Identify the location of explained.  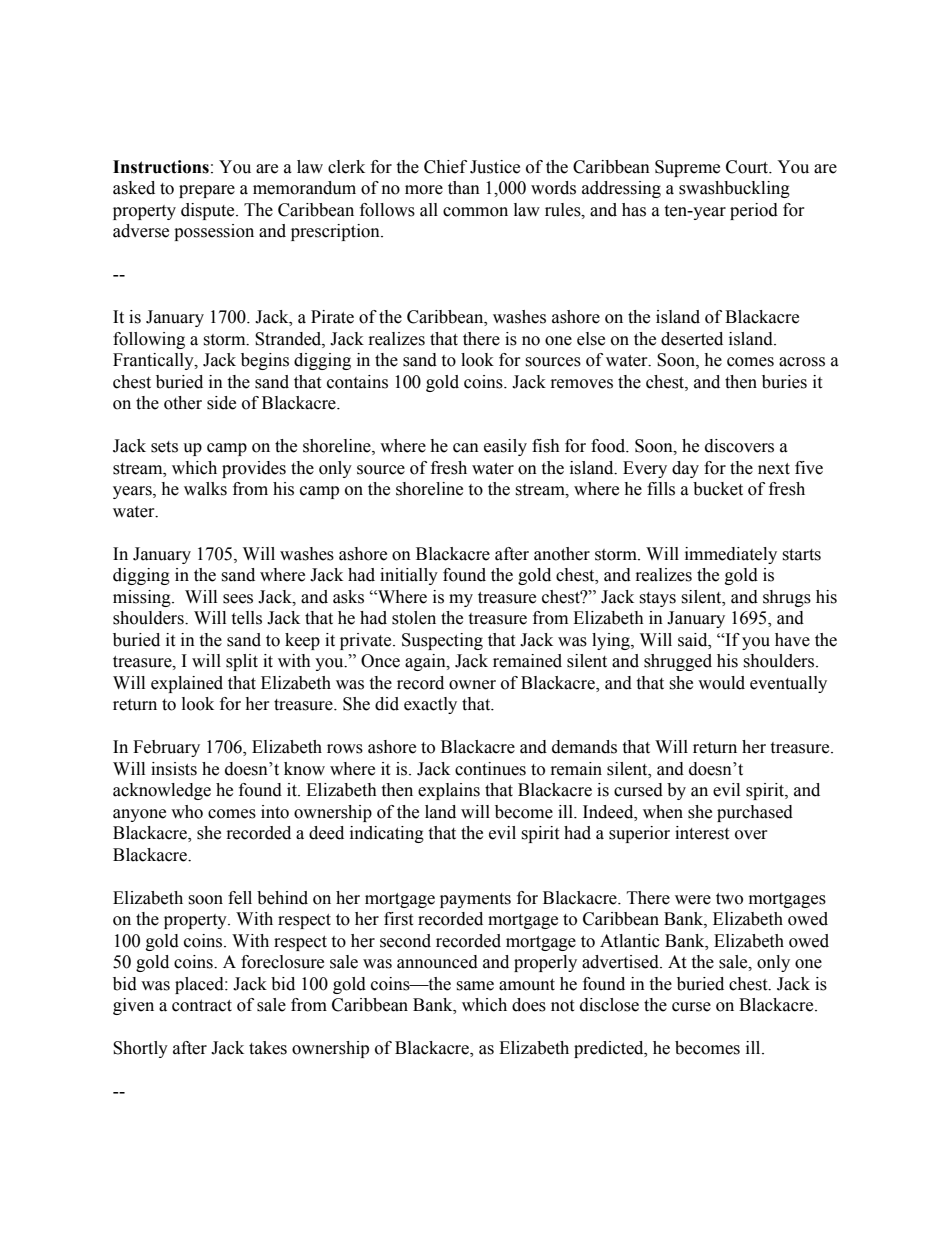
(187, 684).
